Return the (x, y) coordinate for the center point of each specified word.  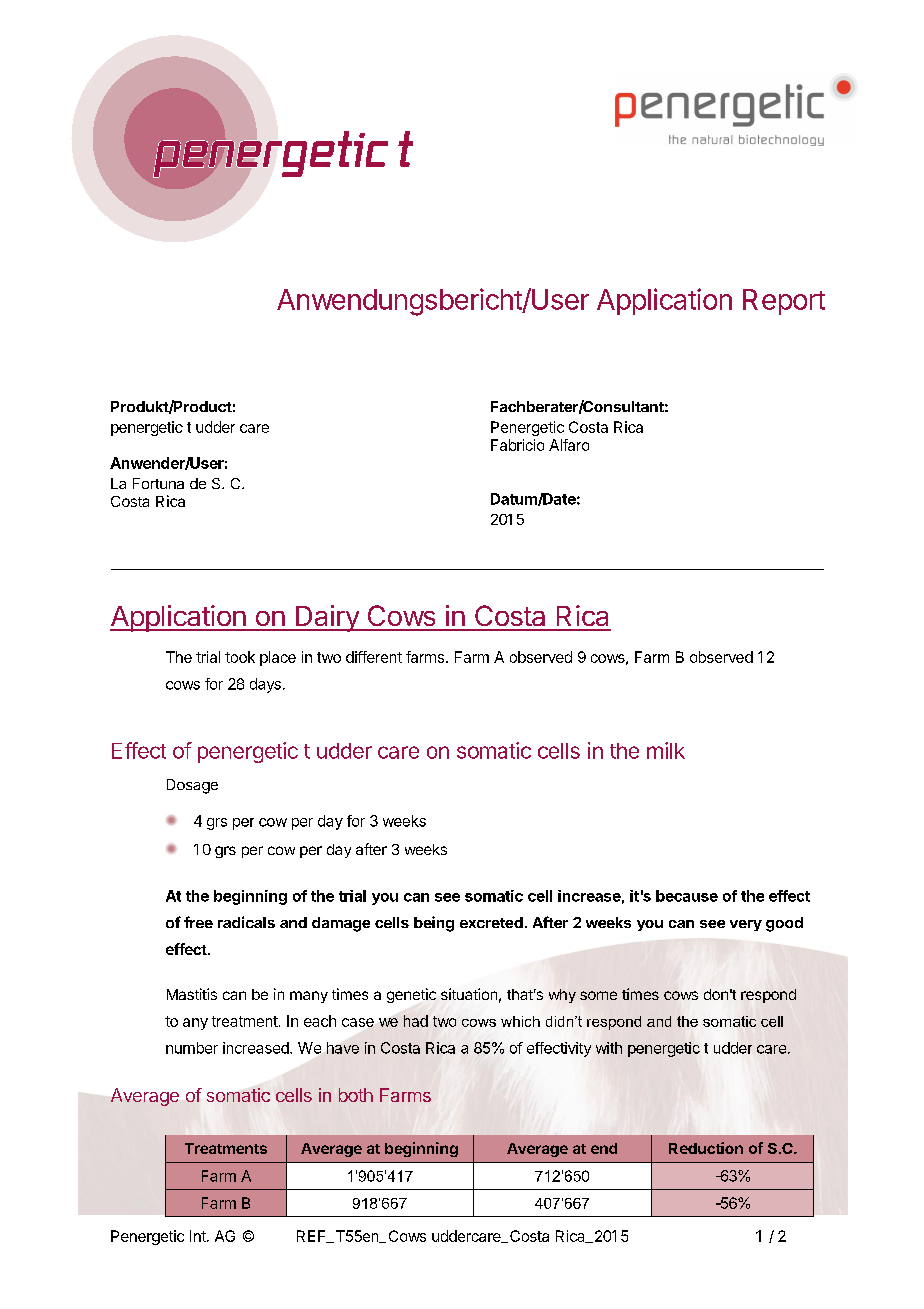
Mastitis (192, 994)
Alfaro (569, 445)
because (687, 896)
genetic (411, 995)
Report (784, 302)
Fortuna (158, 483)
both (356, 1095)
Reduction (706, 1148)
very (746, 925)
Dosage (192, 786)
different (374, 657)
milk (666, 750)
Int (199, 1236)
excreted (491, 922)
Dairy (327, 618)
